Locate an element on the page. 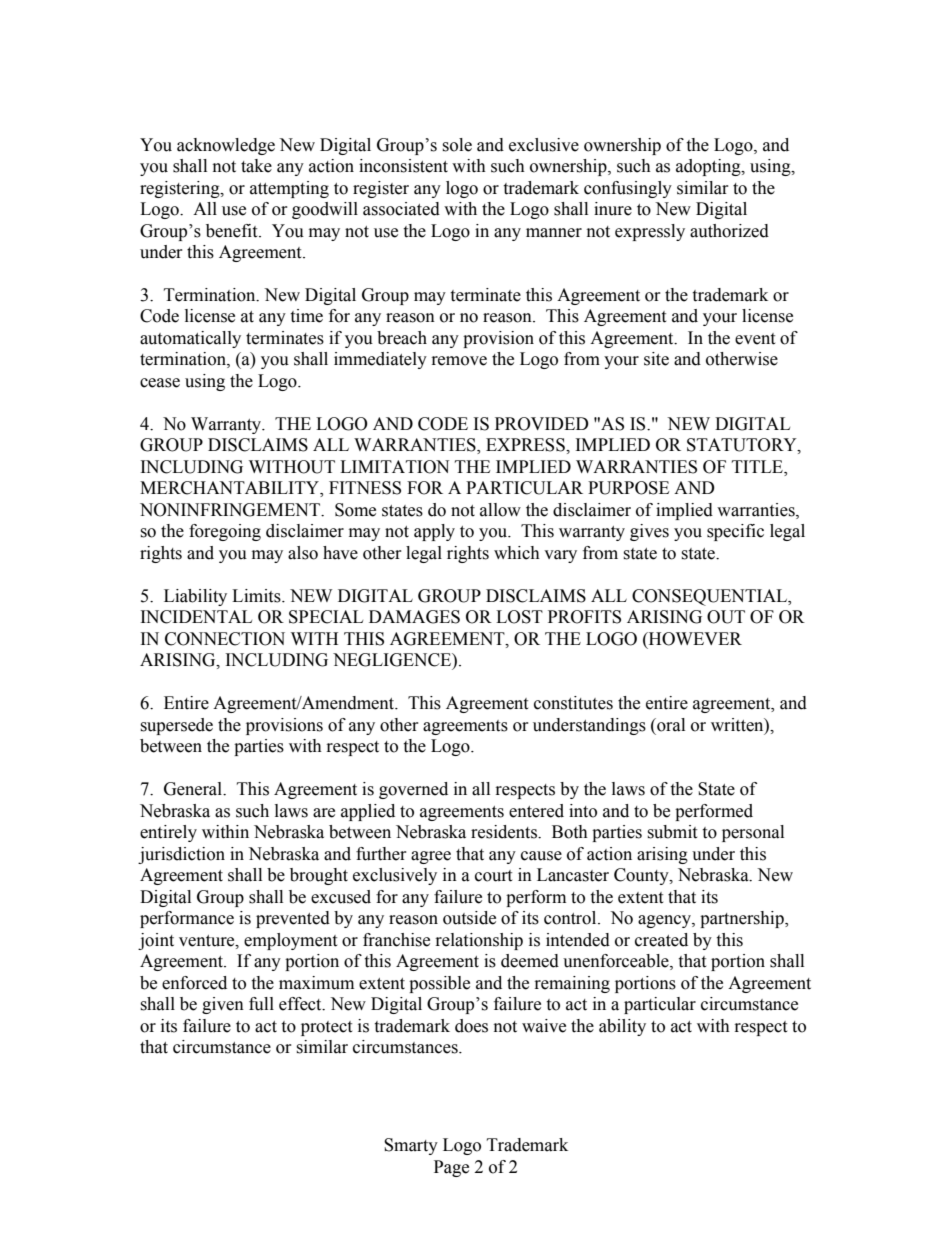 Image resolution: width=952 pixels, height=1233 pixels. DAMAGES is located at coordinates (414, 617).
